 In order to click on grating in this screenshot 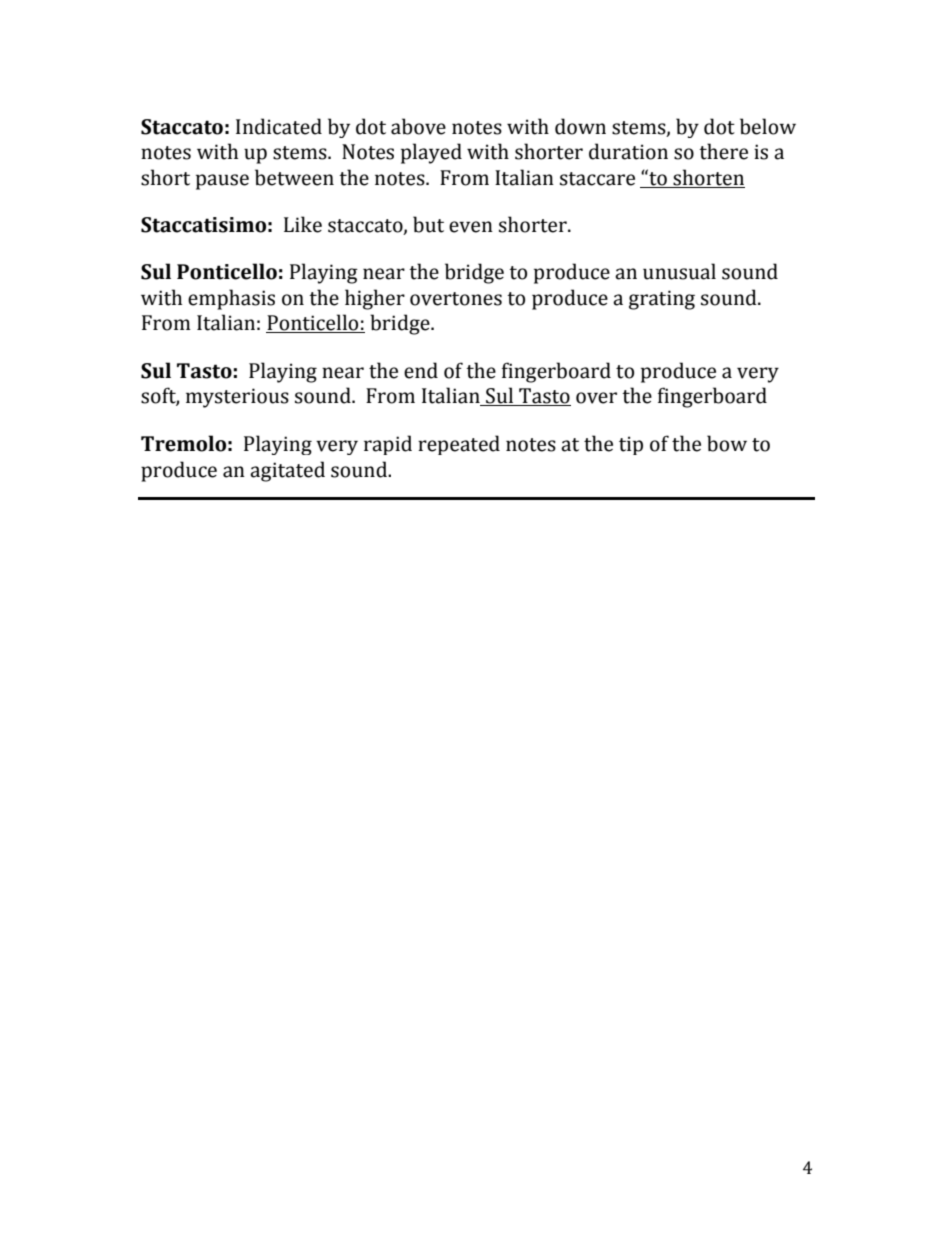, I will do `click(662, 300)`.
